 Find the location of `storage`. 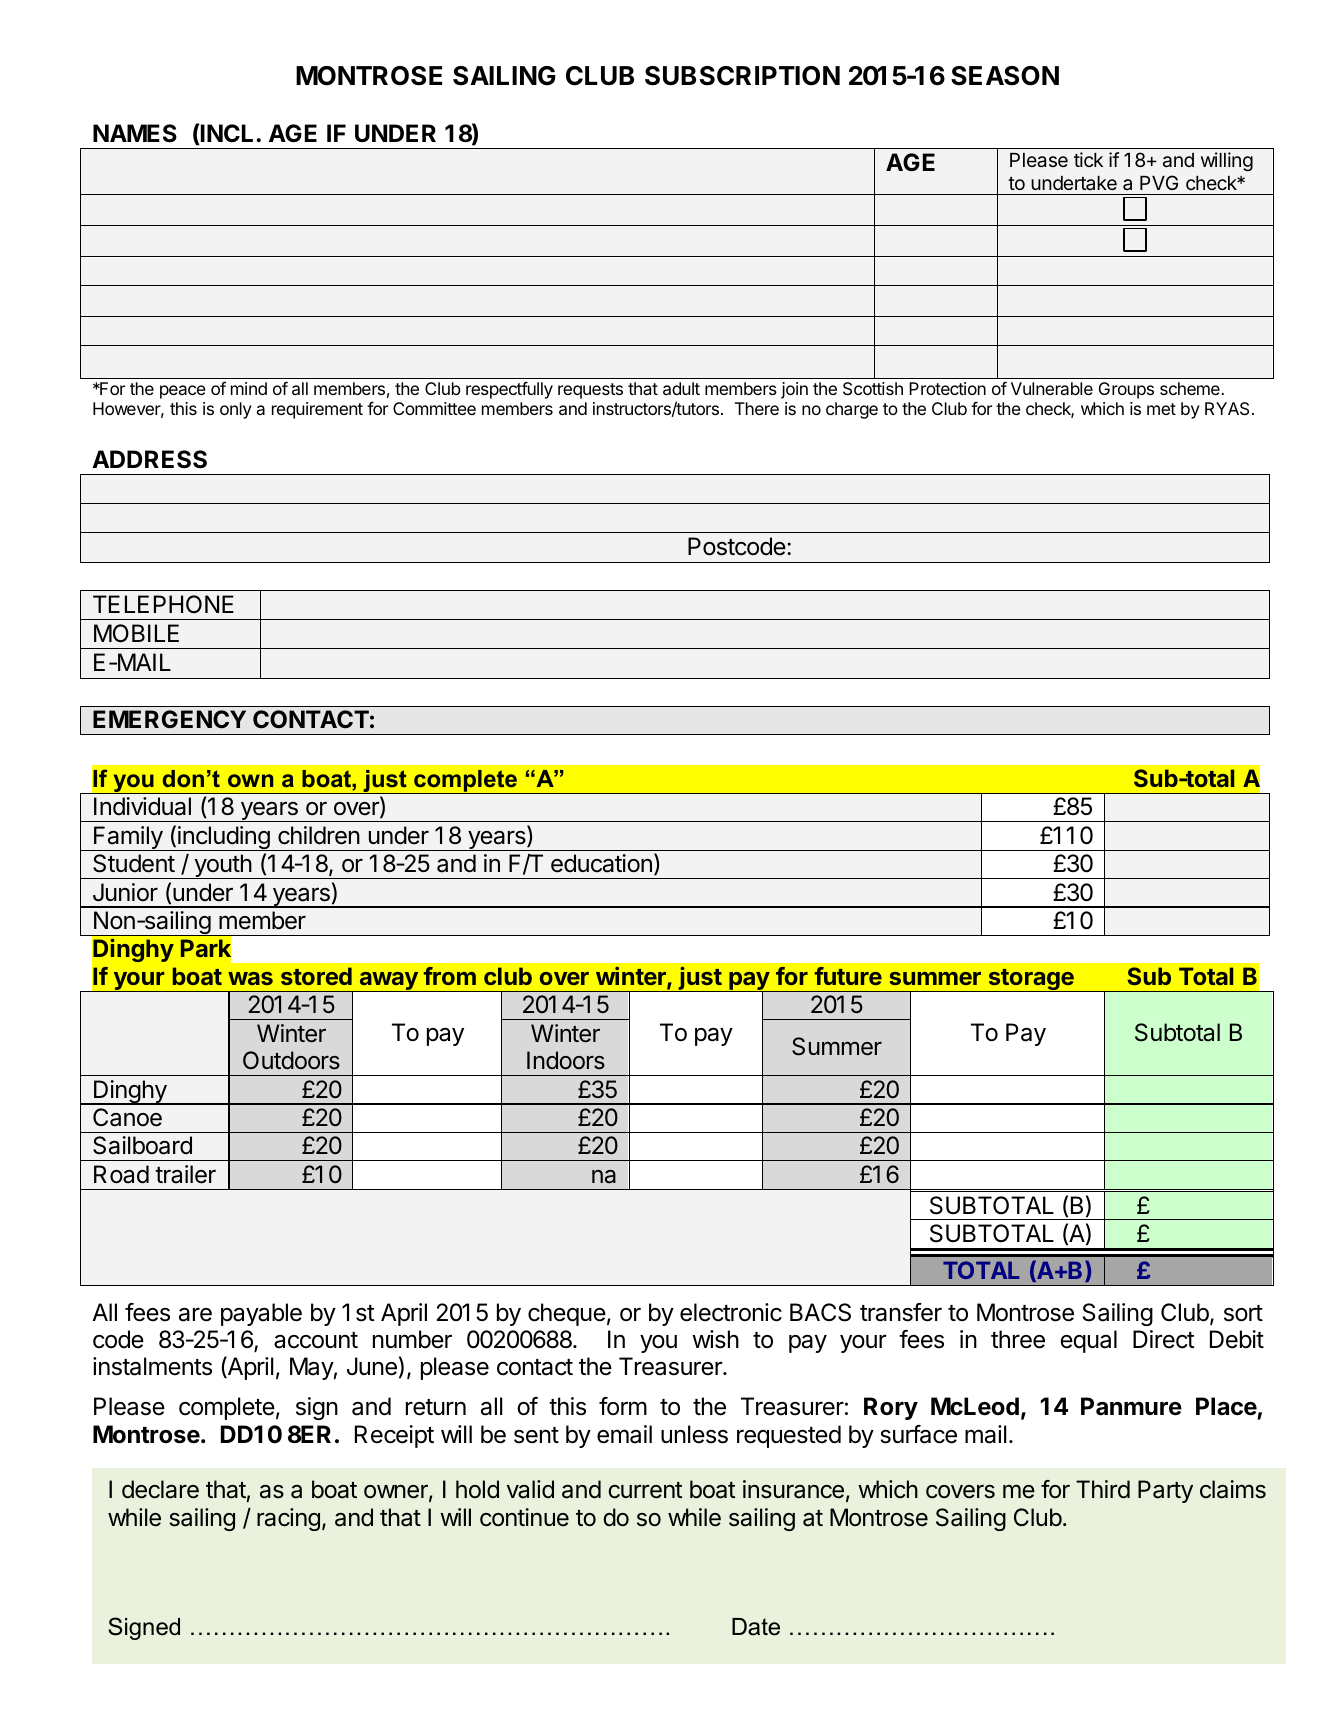

storage is located at coordinates (1031, 980).
